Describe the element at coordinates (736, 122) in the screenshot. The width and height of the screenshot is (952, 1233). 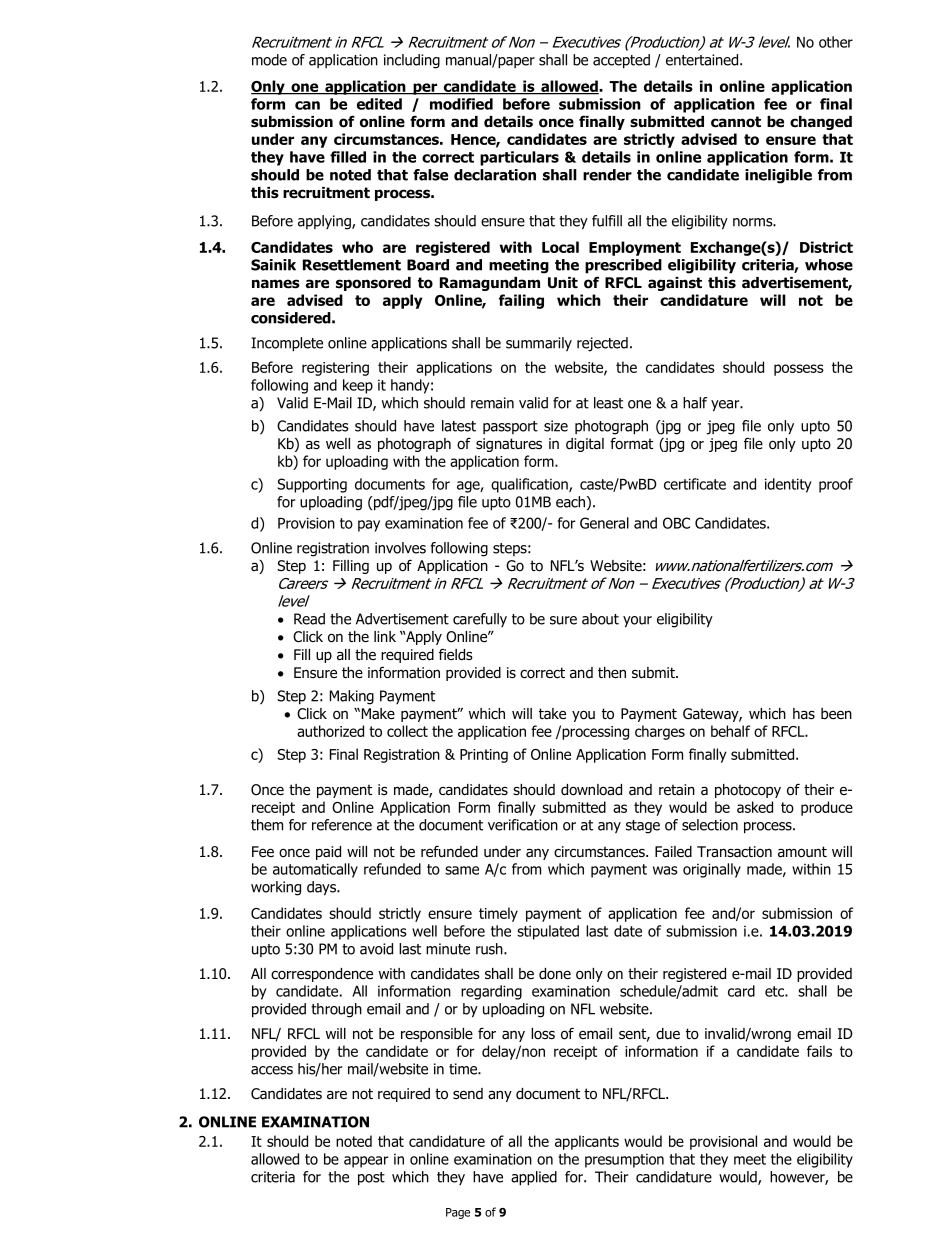
I see `cannot` at that location.
